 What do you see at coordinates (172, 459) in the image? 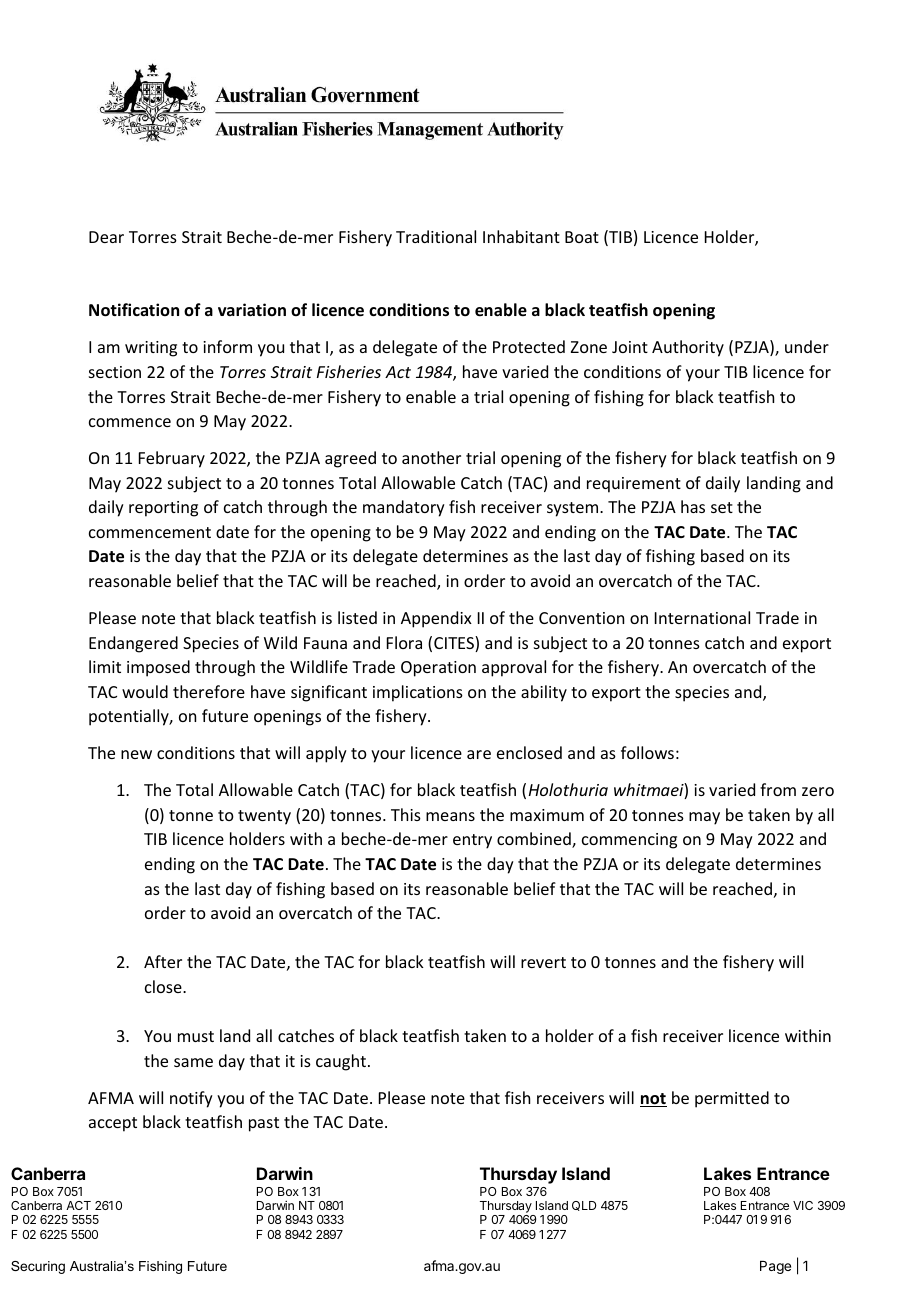
I see `February` at bounding box center [172, 459].
